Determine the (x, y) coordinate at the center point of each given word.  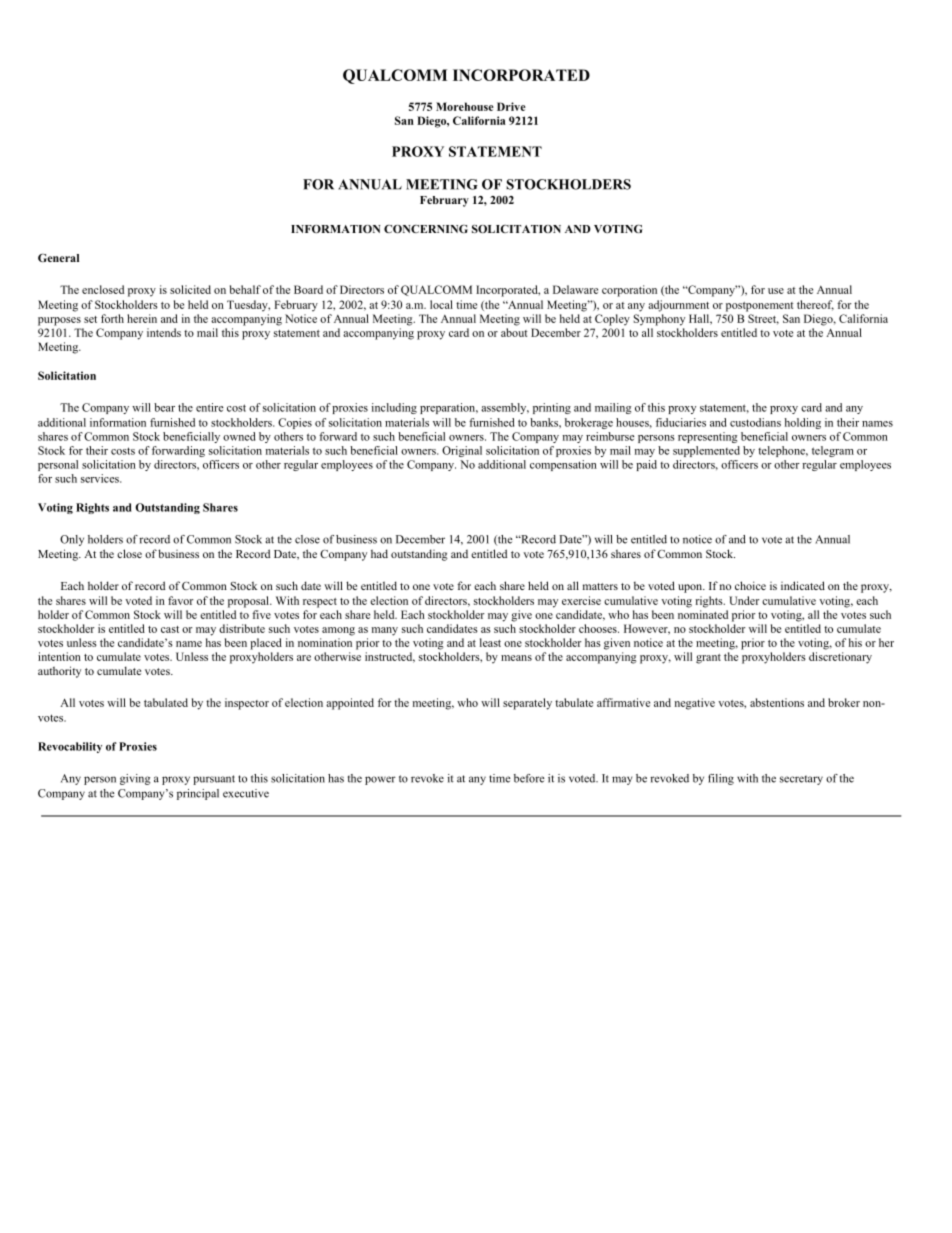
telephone (782, 451)
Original (462, 451)
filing (721, 779)
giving (135, 779)
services (101, 478)
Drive (511, 106)
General (58, 257)
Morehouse (465, 106)
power (380, 780)
